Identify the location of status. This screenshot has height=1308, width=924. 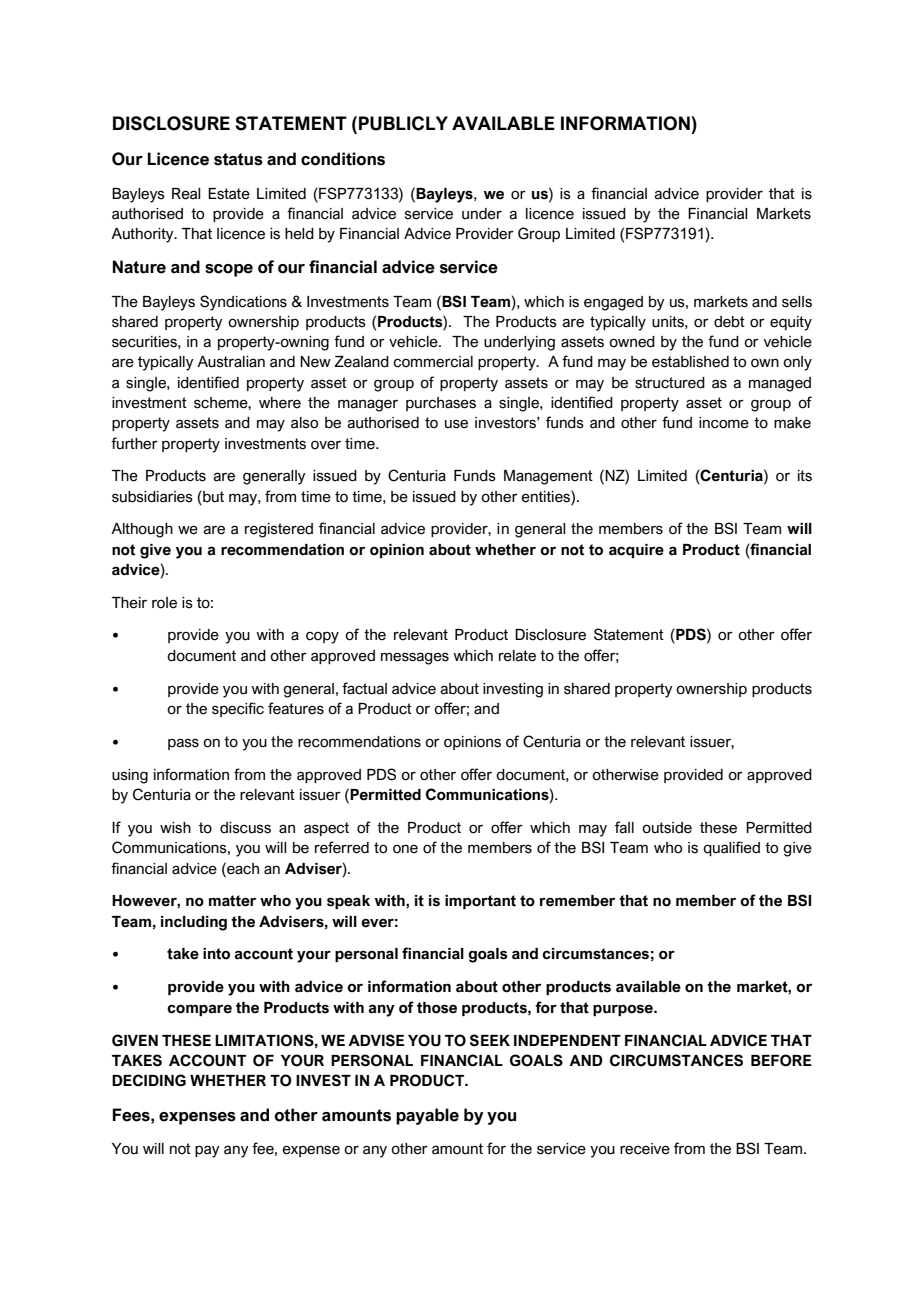
(238, 159).
